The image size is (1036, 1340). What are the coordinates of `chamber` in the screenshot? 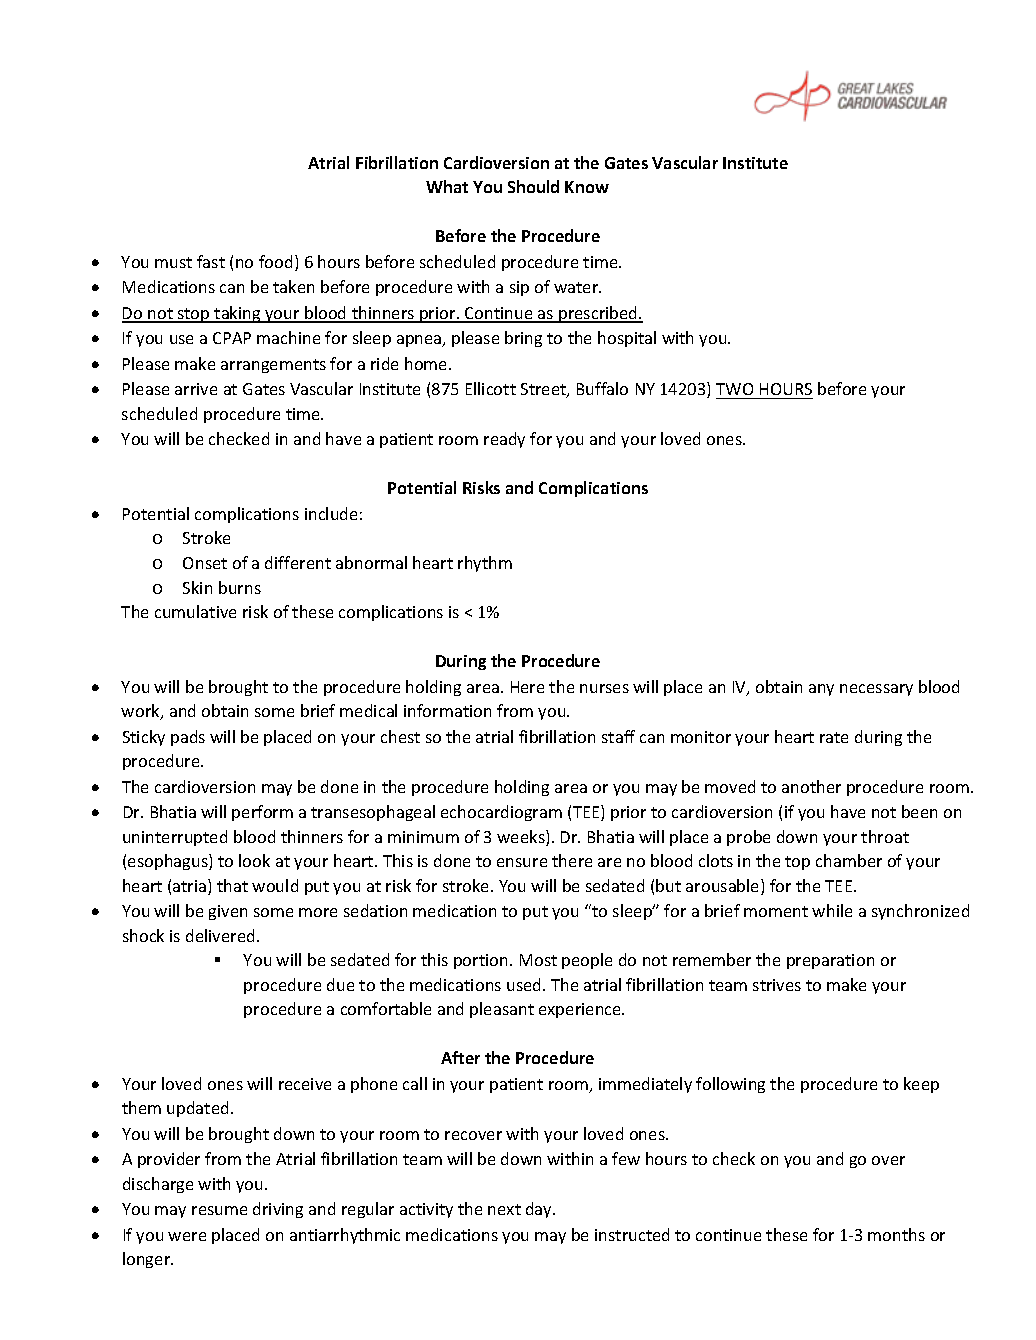 It's located at (849, 860).
